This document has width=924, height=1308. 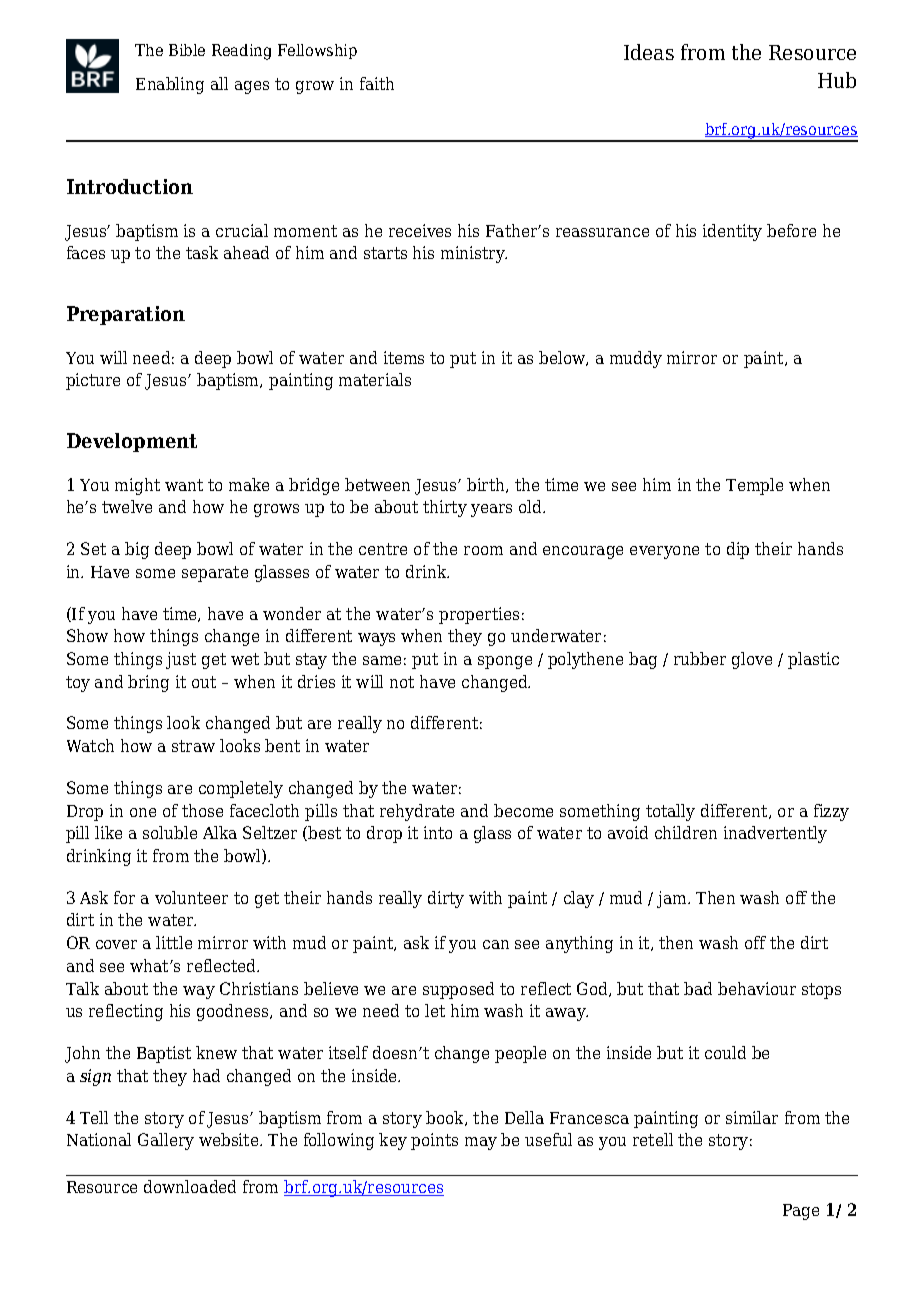 I want to click on downloaded, so click(x=190, y=1186).
